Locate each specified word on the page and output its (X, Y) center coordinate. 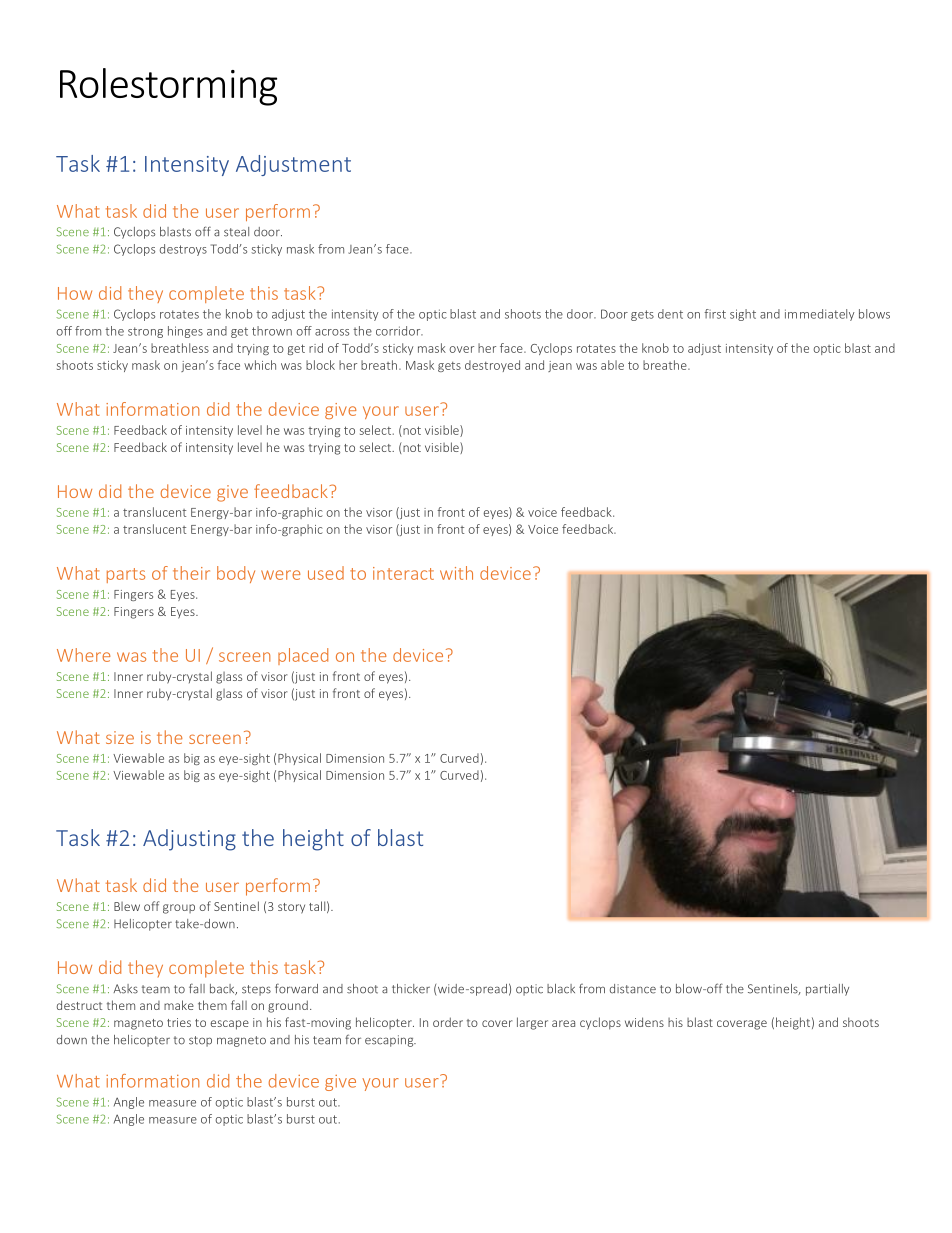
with (456, 573)
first (715, 314)
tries (179, 1022)
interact (403, 573)
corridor (399, 331)
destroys (183, 250)
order (448, 1022)
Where (83, 655)
